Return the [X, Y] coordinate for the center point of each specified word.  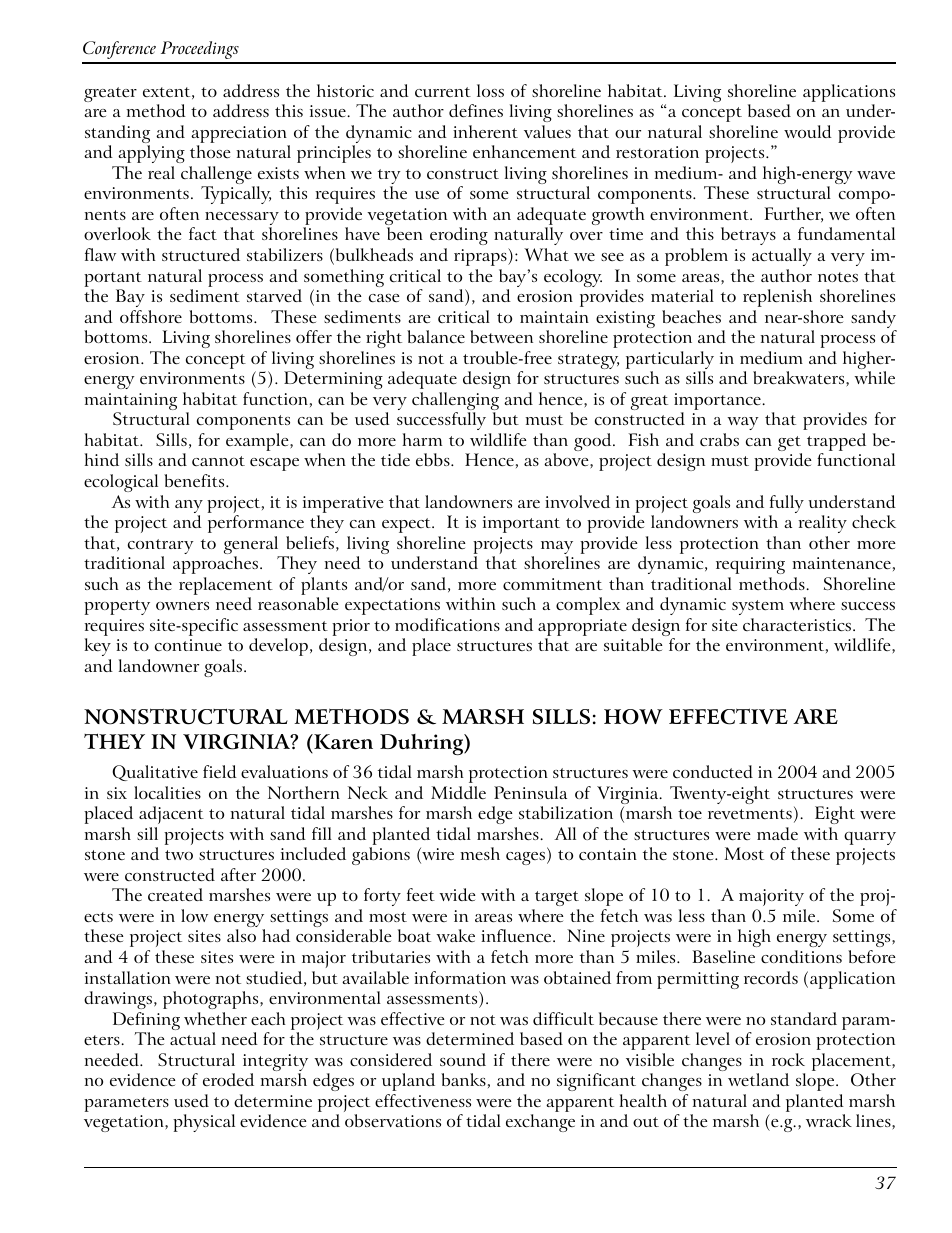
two [179, 855]
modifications [447, 624]
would [808, 131]
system [758, 607]
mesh [480, 853]
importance [718, 403]
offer [314, 336]
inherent [485, 131]
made [777, 833]
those [210, 151]
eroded [228, 1079]
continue [188, 645]
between [501, 336]
